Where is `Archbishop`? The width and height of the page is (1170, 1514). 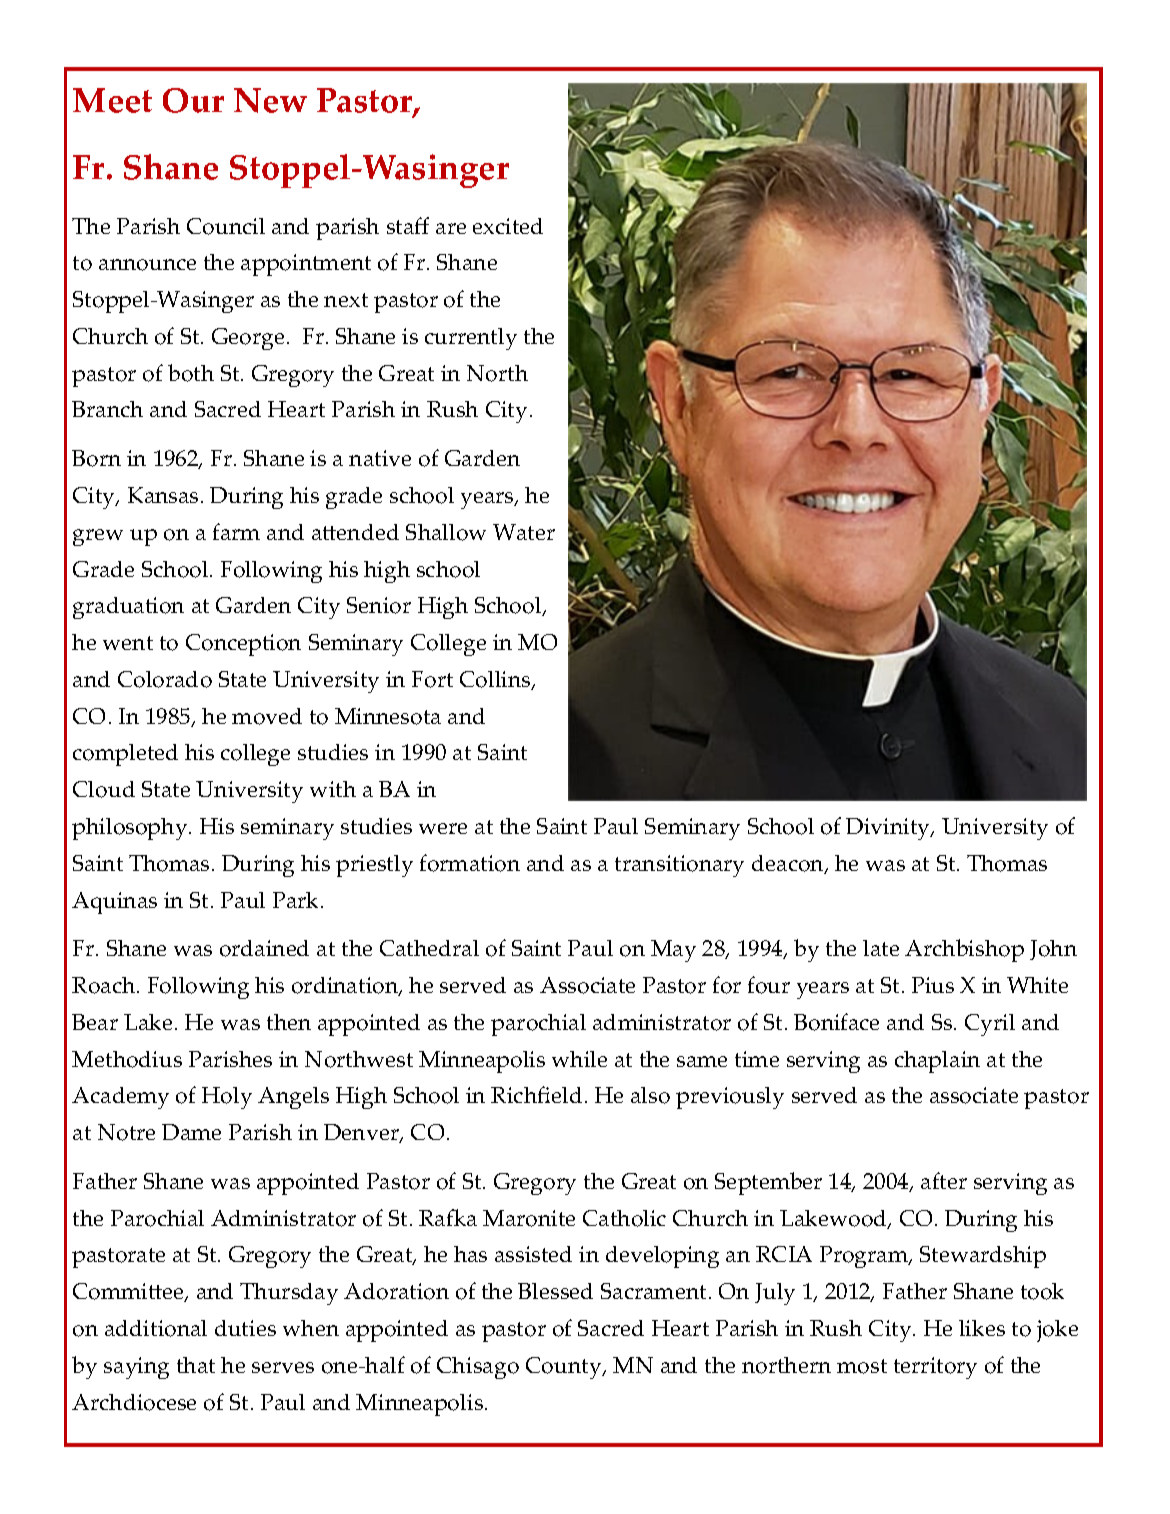
Archbishop is located at coordinates (964, 950).
